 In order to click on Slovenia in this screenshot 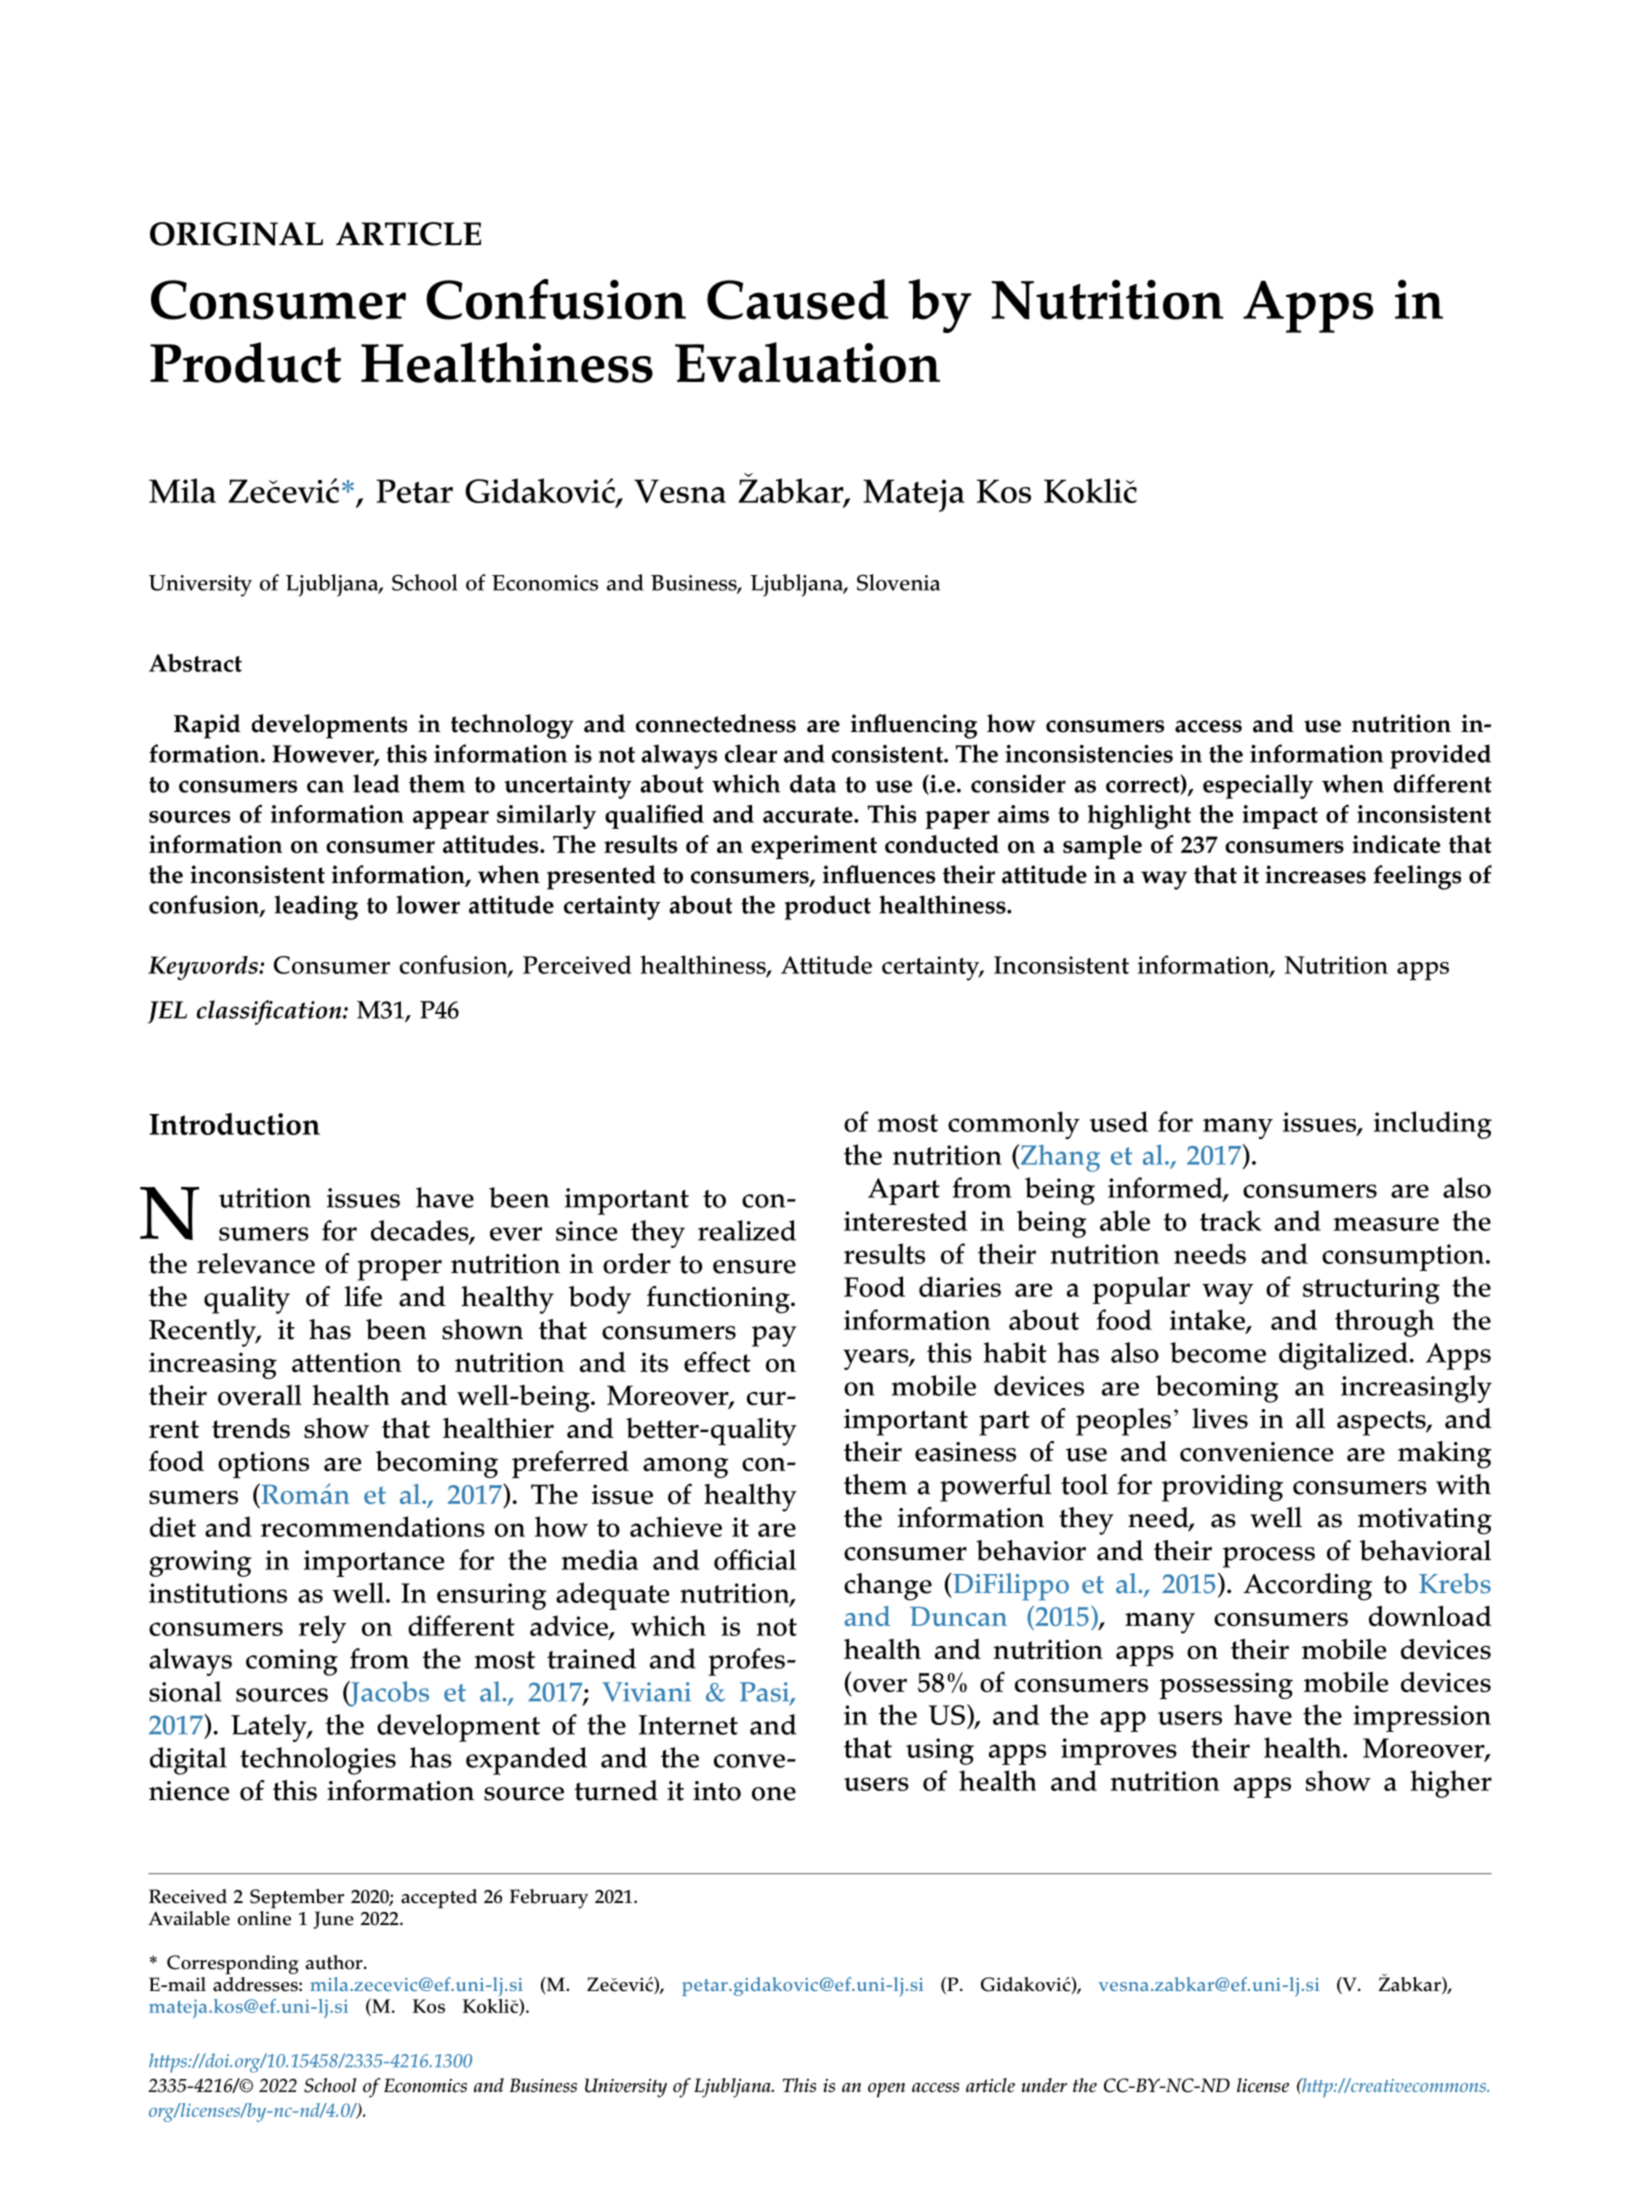, I will do `click(898, 582)`.
